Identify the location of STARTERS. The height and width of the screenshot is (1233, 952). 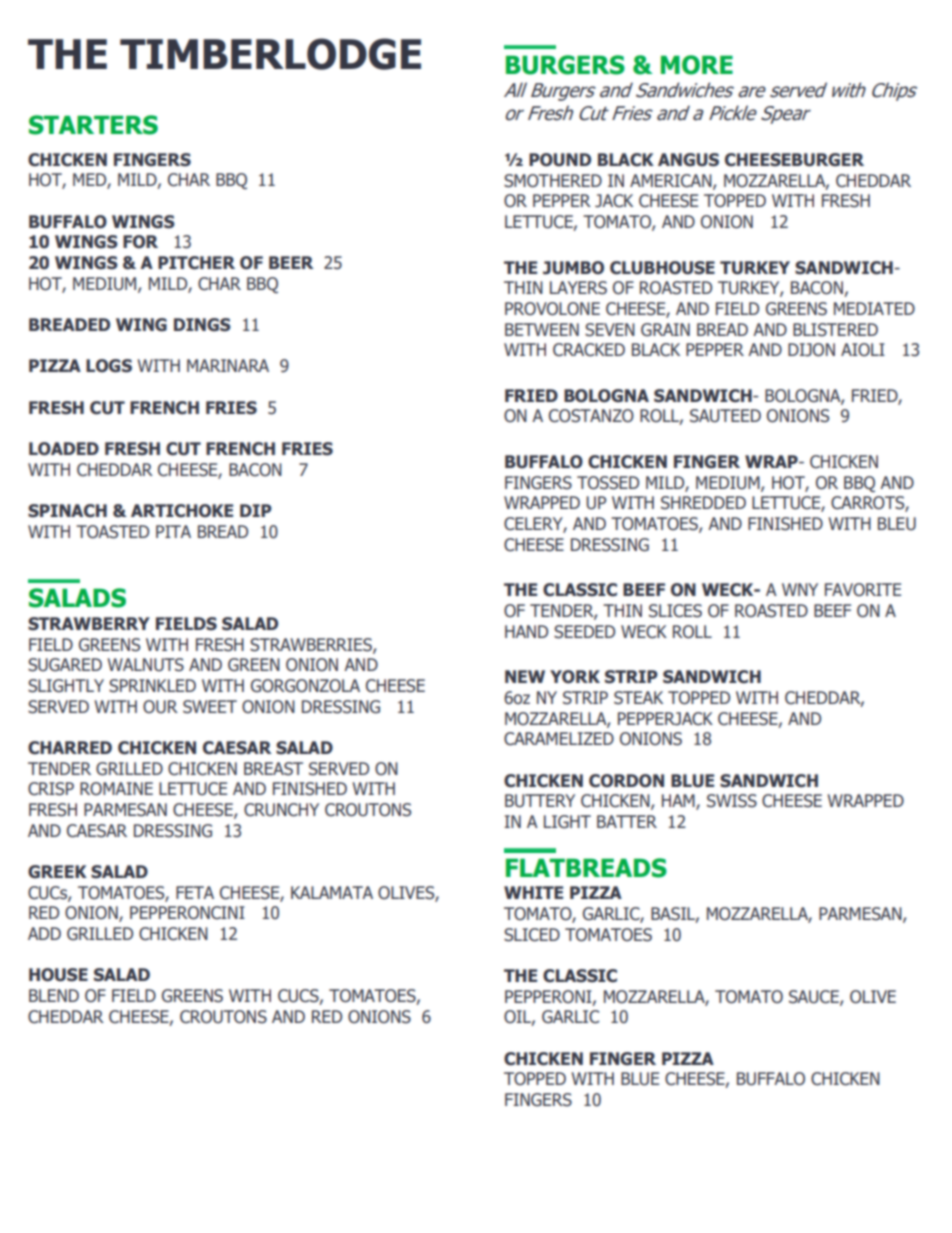
(93, 125).
